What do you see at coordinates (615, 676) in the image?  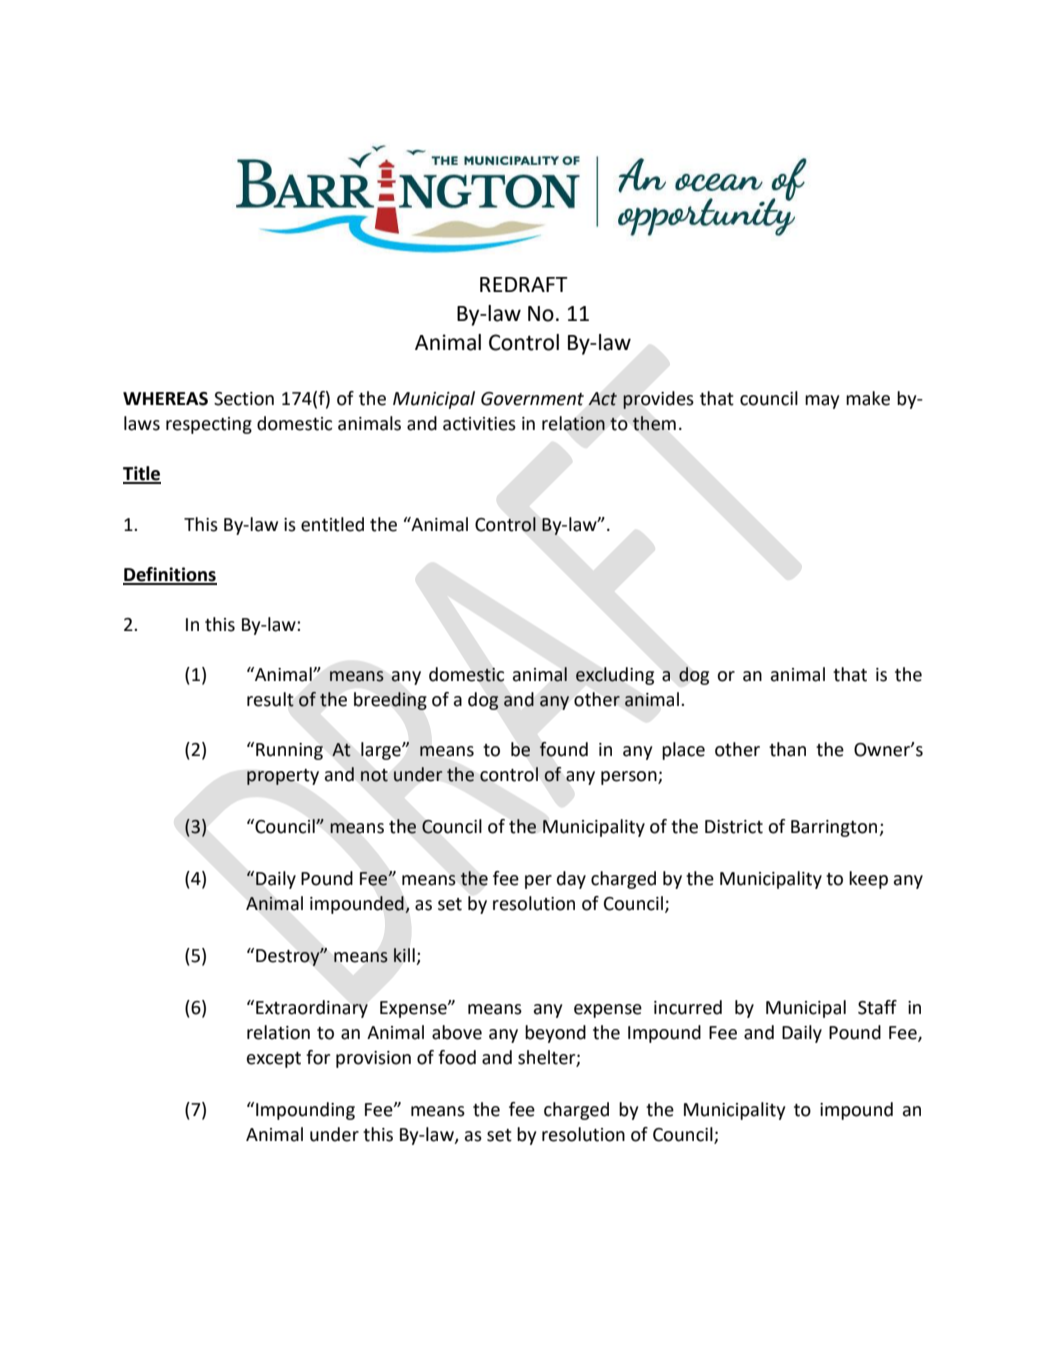 I see `excluding` at bounding box center [615, 676].
